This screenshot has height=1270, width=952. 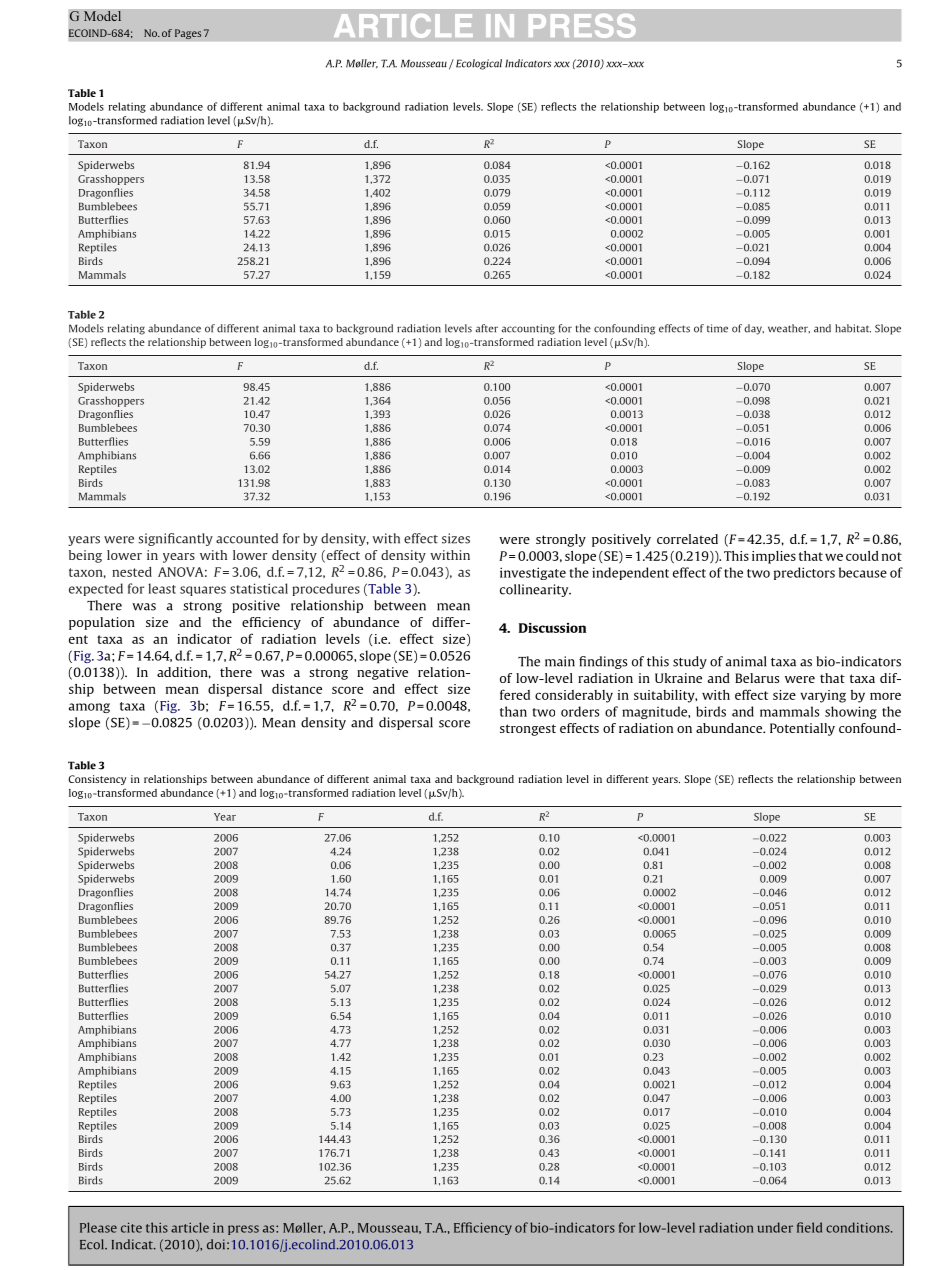 I want to click on Discussion, so click(x=552, y=628).
